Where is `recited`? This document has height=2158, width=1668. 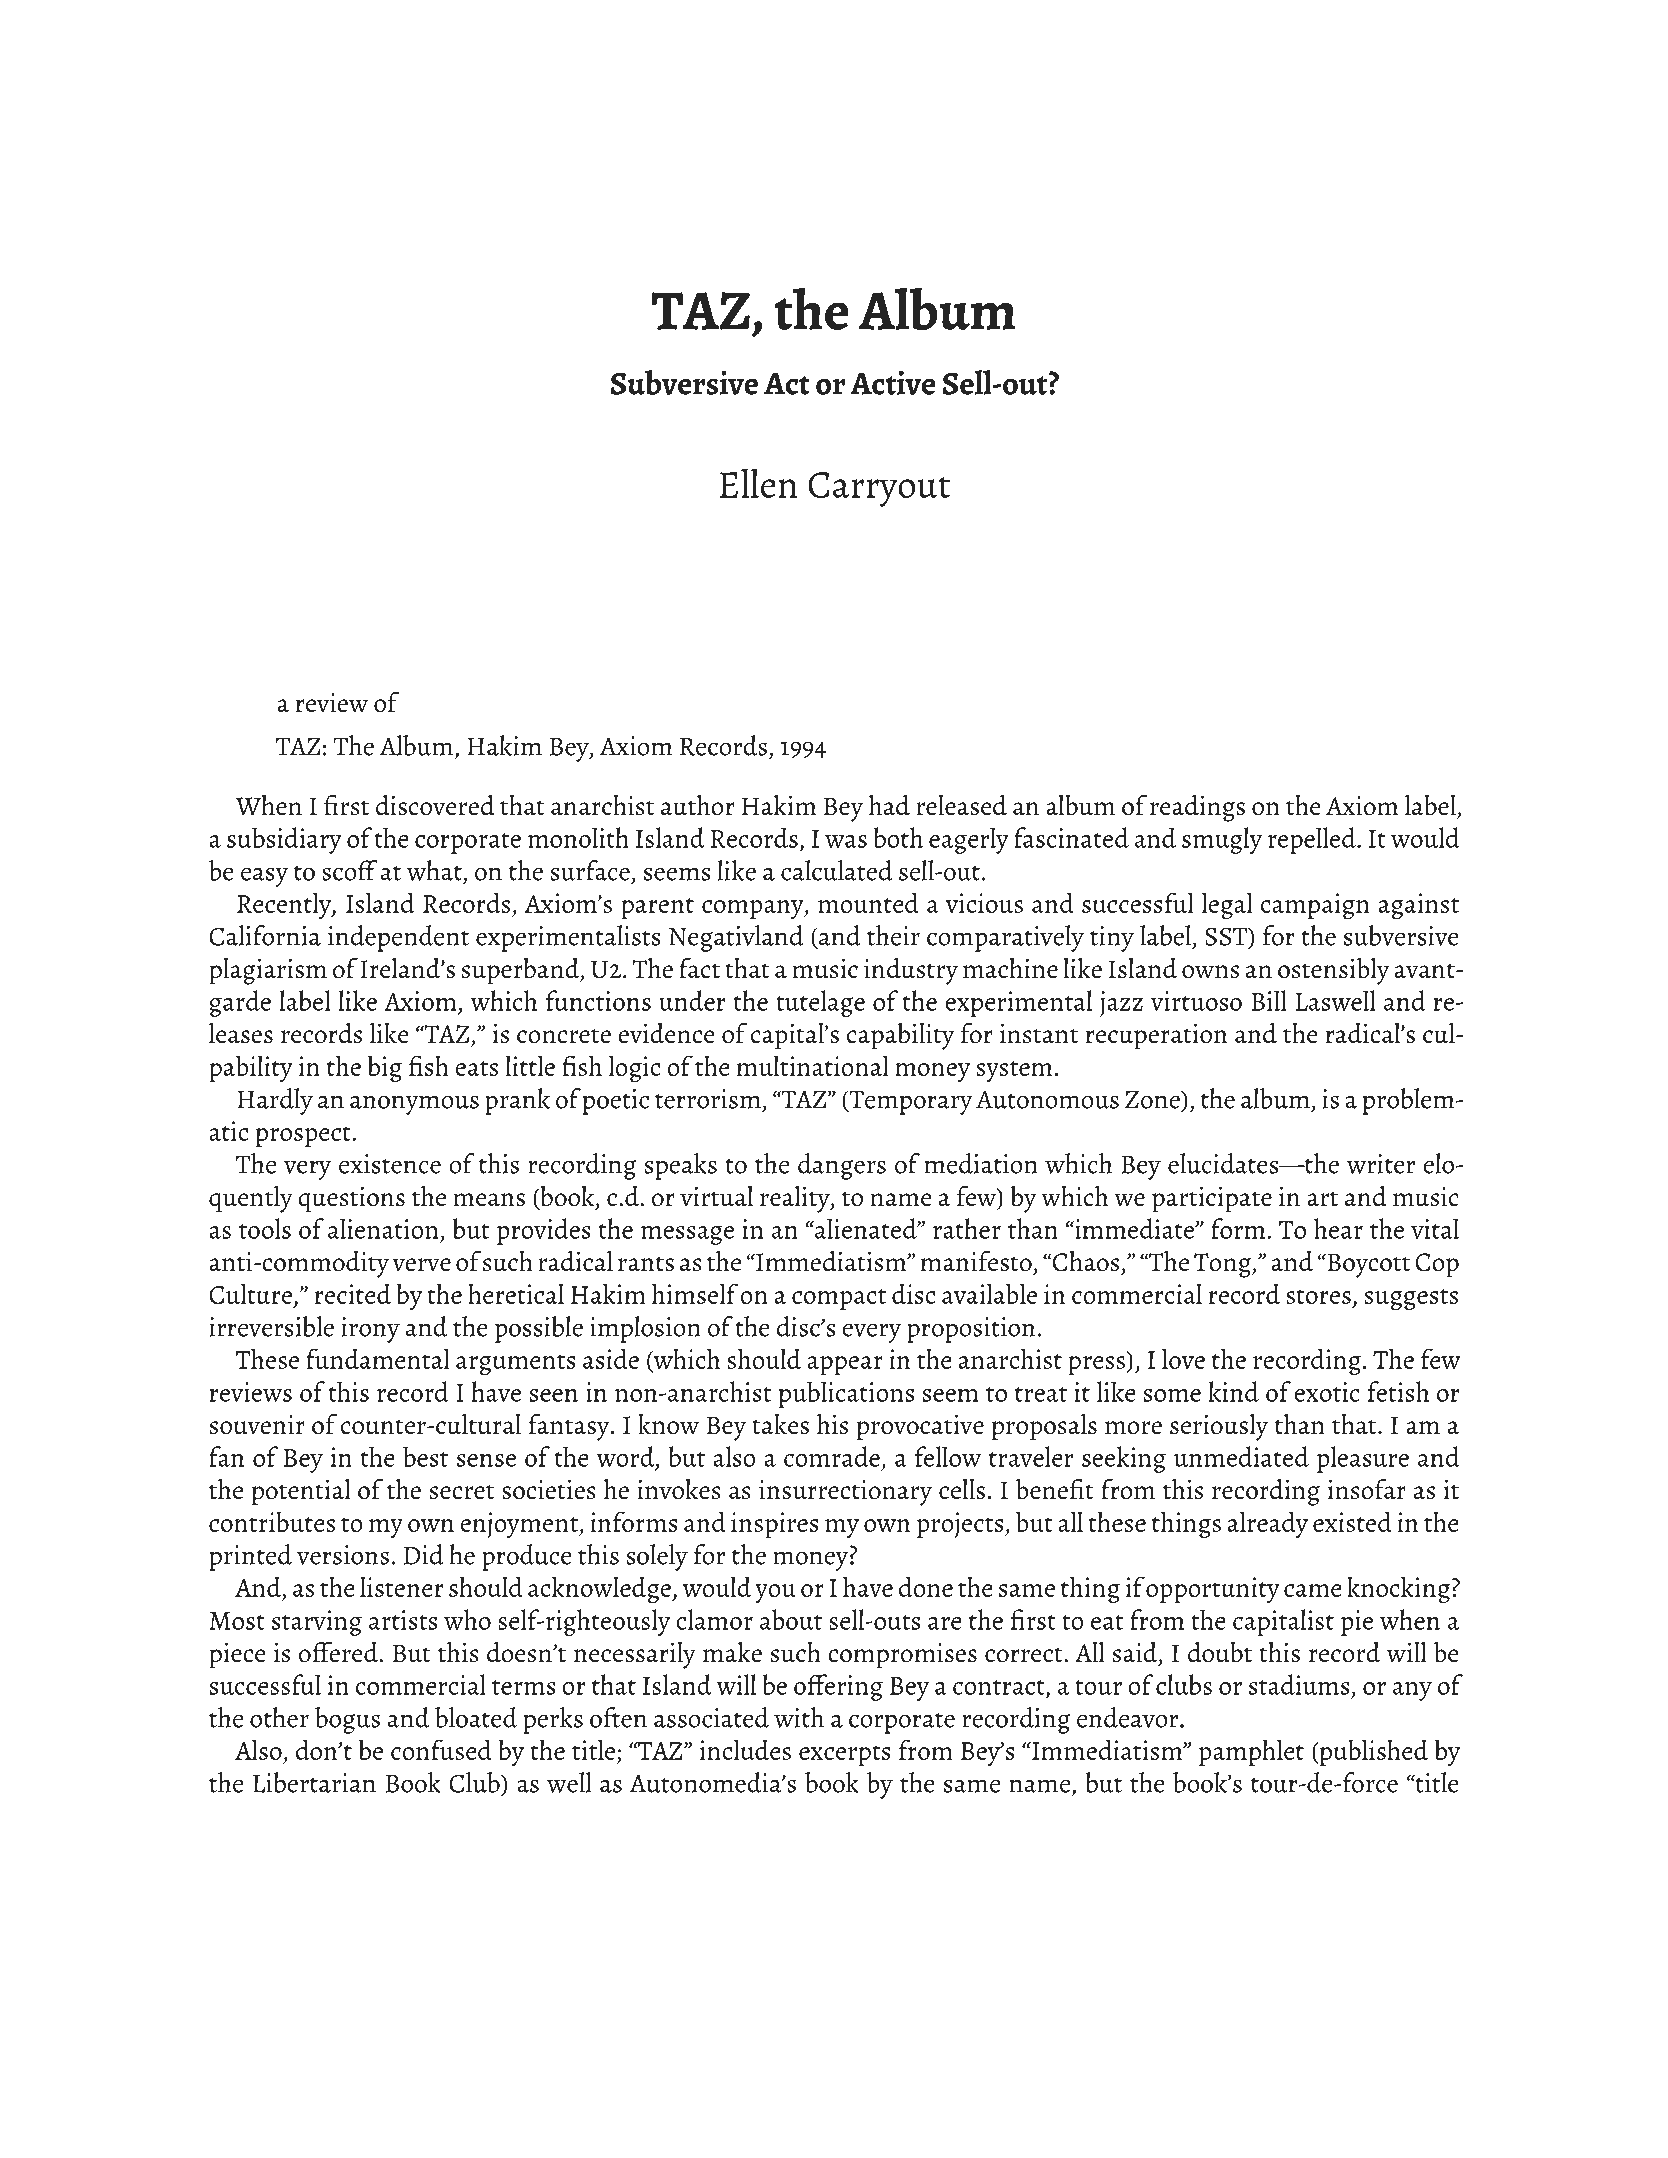
recited is located at coordinates (352, 1293).
